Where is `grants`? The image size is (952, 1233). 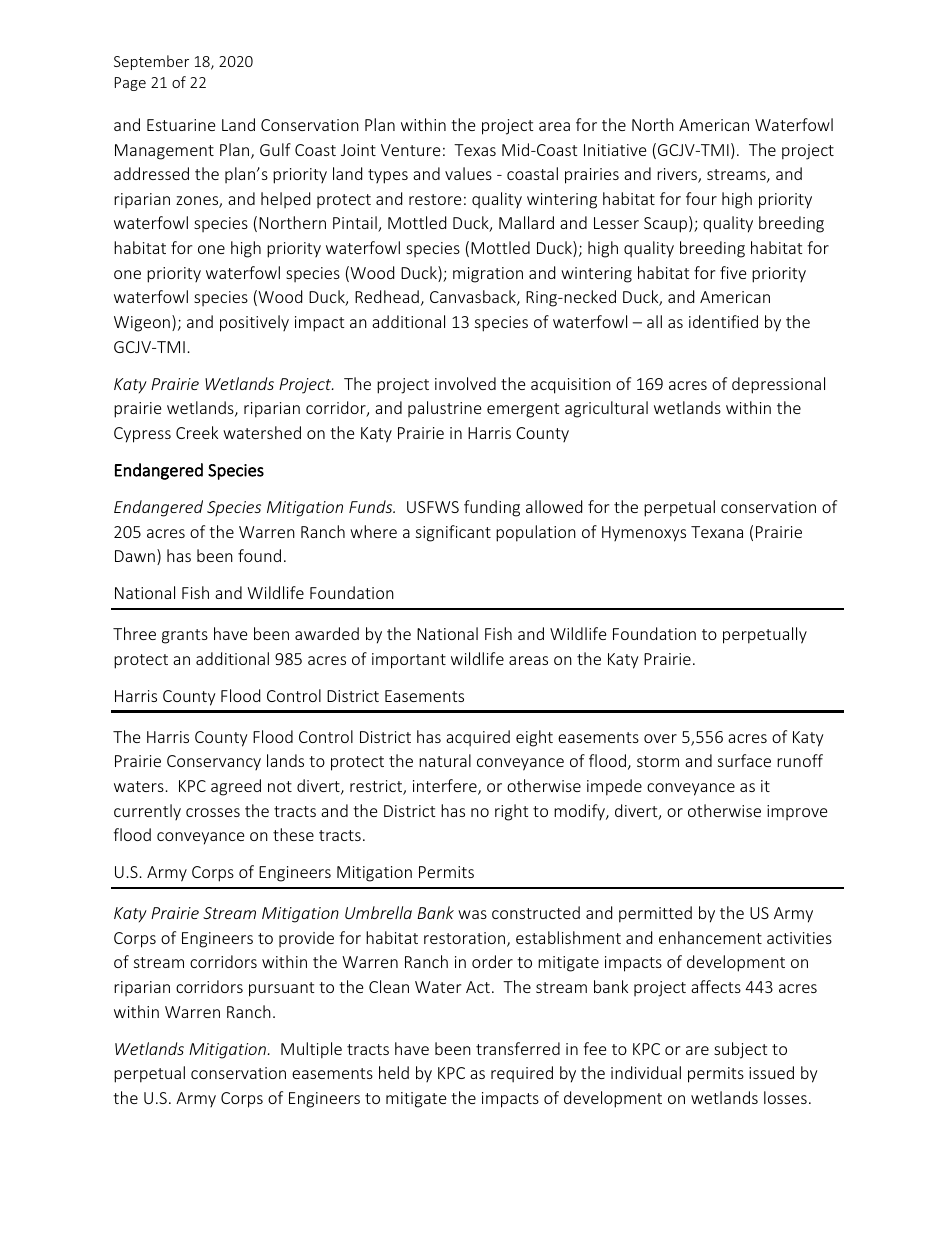 grants is located at coordinates (185, 636).
